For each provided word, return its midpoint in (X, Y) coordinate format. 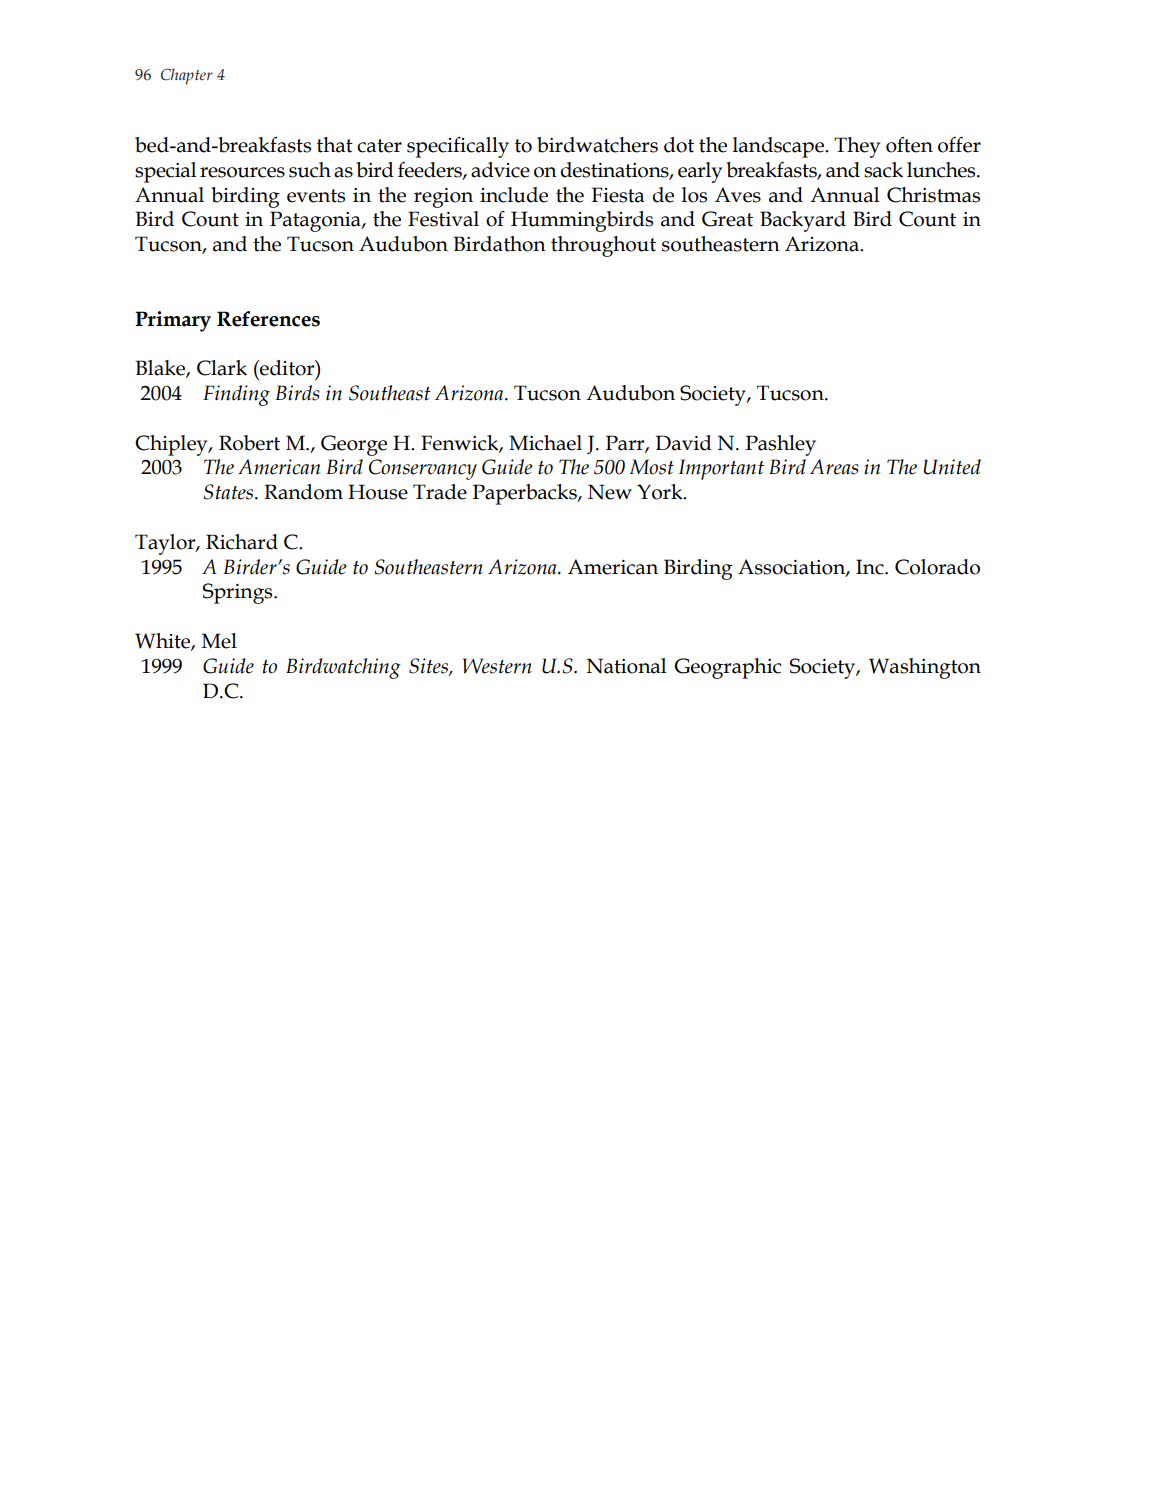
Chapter (187, 76)
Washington (925, 668)
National (626, 666)
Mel (219, 641)
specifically (458, 147)
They (857, 147)
